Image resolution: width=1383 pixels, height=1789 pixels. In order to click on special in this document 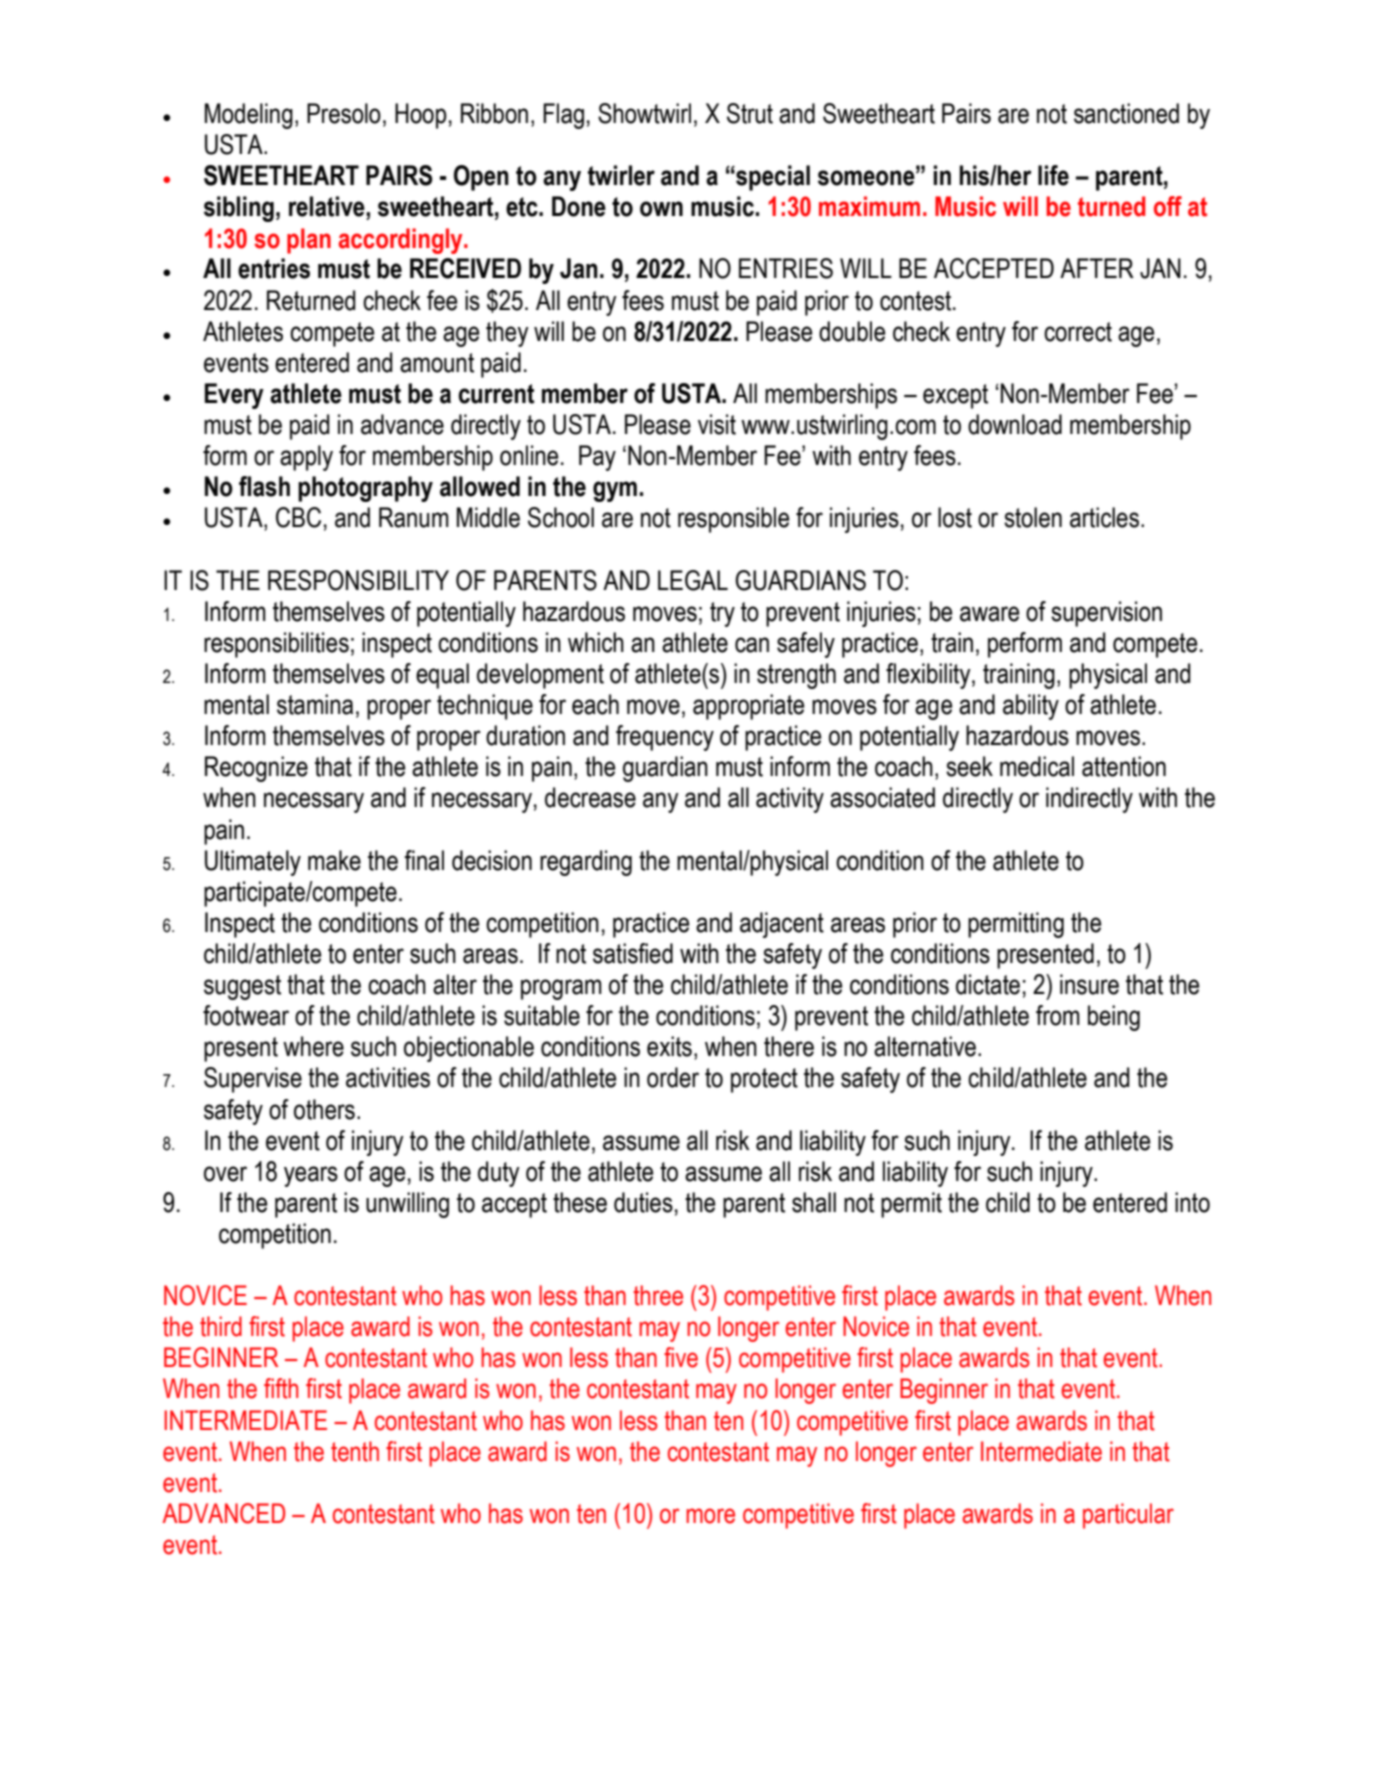, I will do `click(772, 178)`.
